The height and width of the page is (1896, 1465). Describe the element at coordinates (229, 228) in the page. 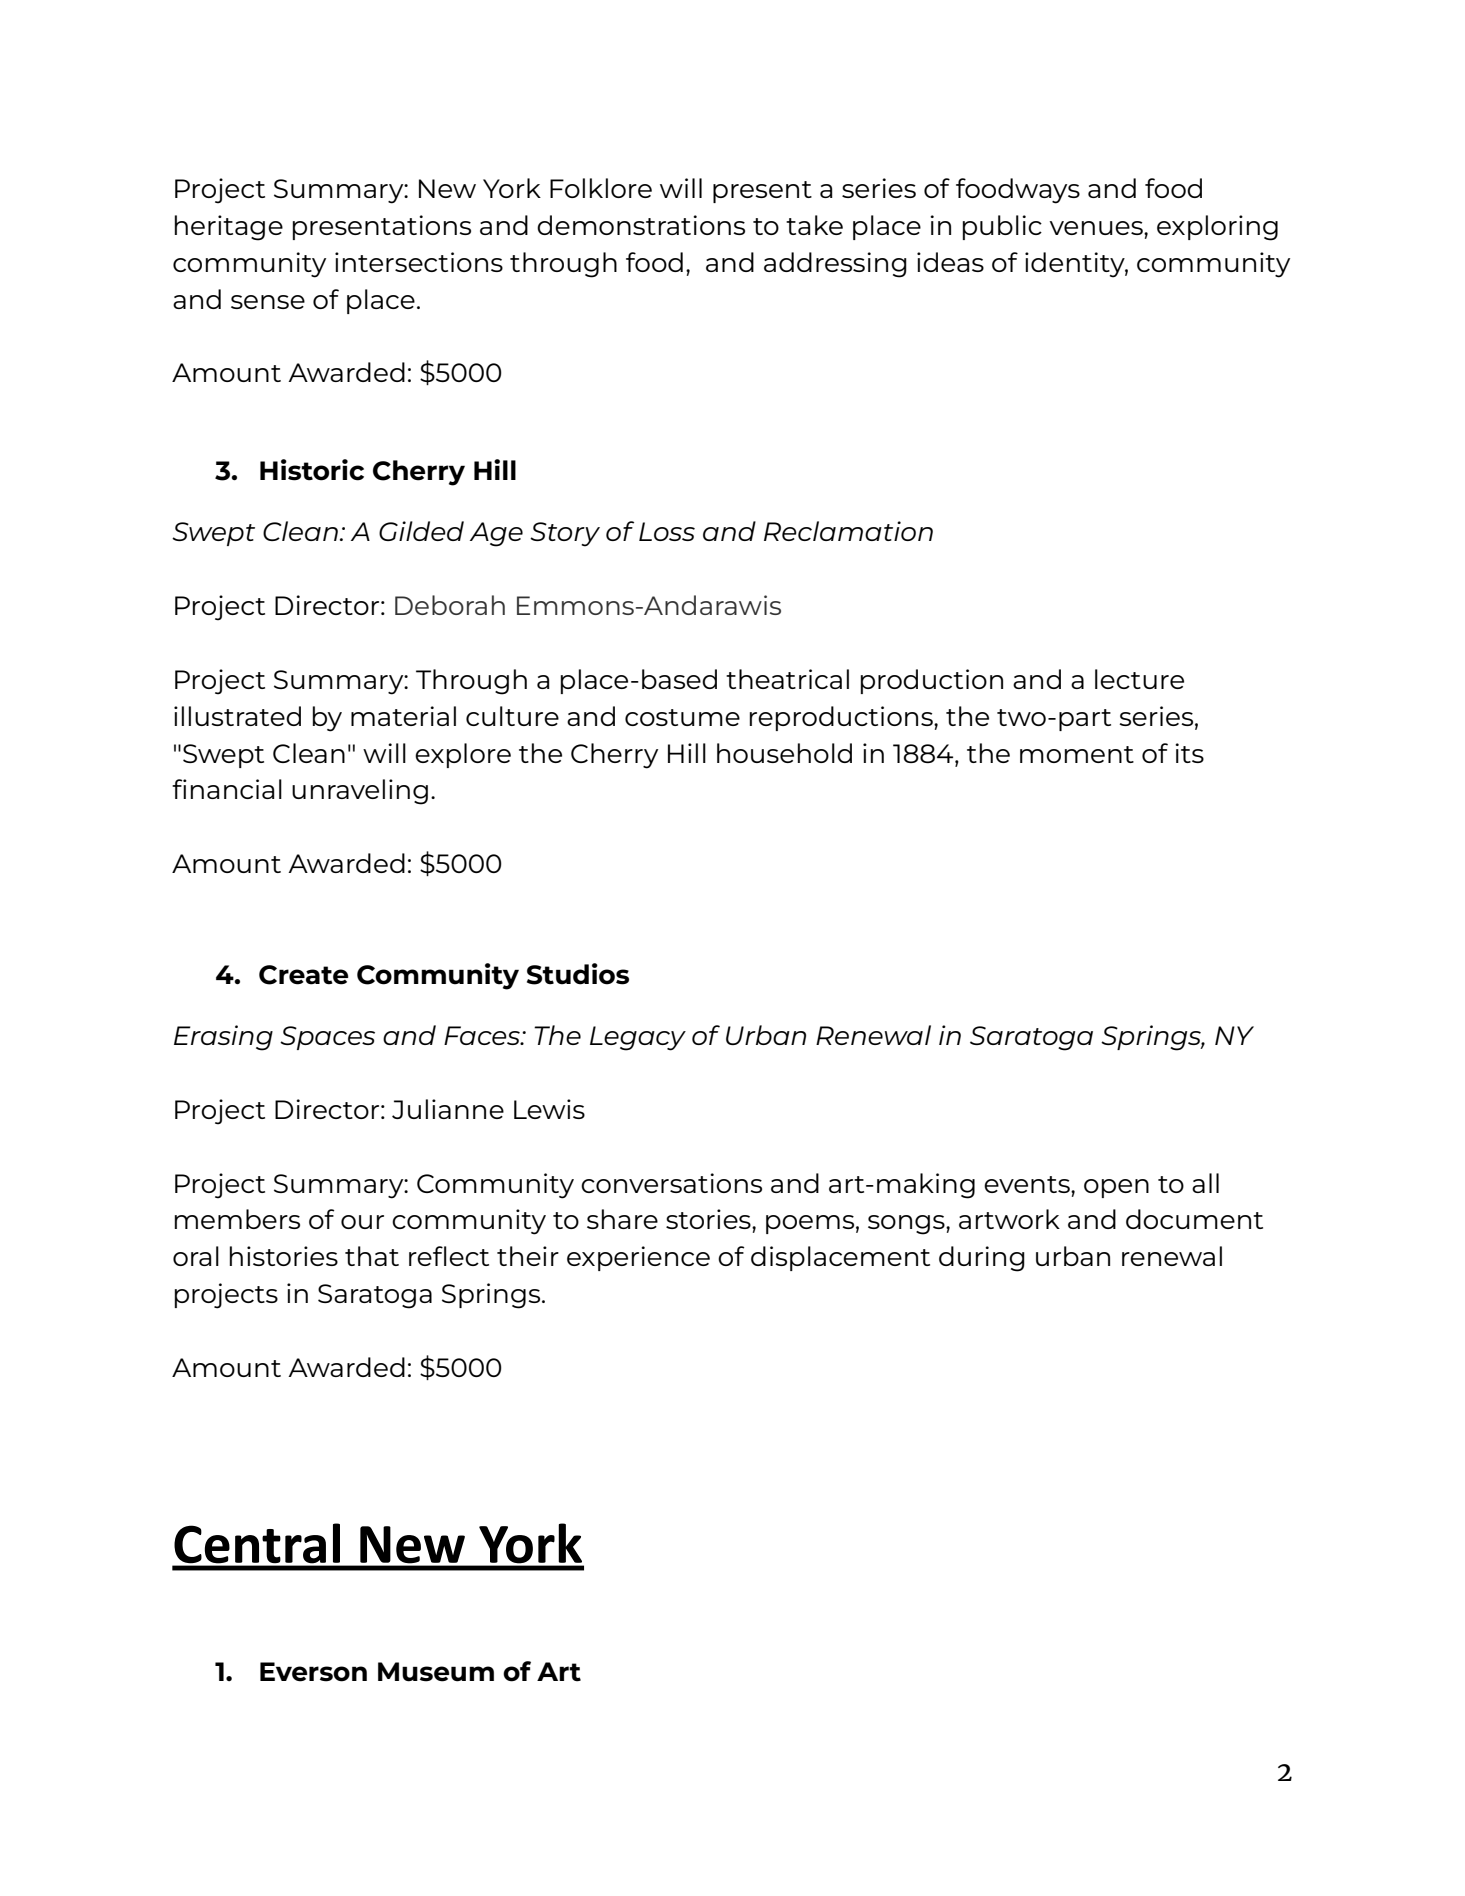

I see `heritage` at that location.
